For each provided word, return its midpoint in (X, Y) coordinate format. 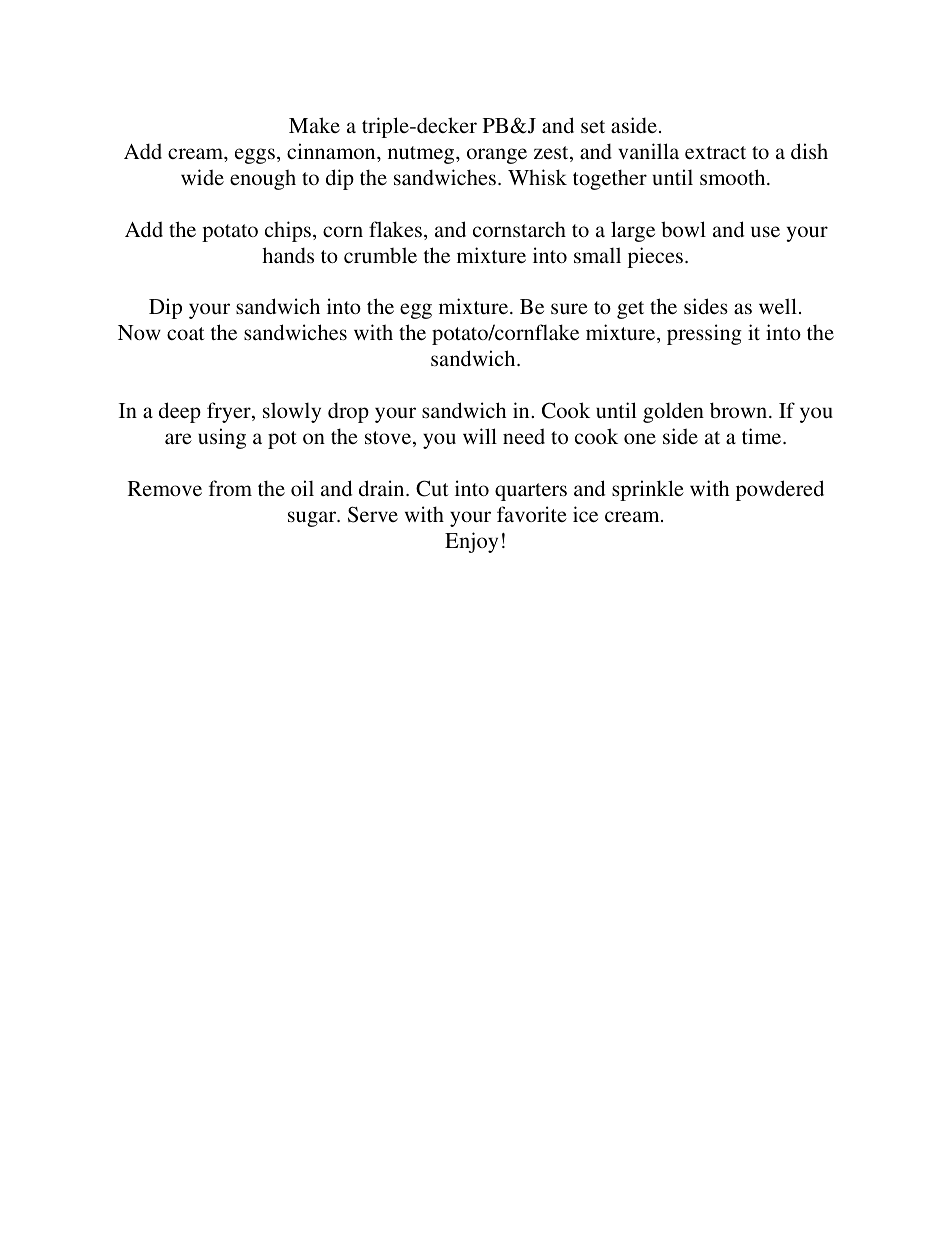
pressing (704, 334)
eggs (255, 156)
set (593, 126)
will (480, 436)
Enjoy (471, 542)
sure (569, 308)
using (222, 438)
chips (288, 231)
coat (186, 333)
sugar (313, 519)
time (763, 436)
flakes (397, 230)
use (765, 232)
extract (715, 152)
